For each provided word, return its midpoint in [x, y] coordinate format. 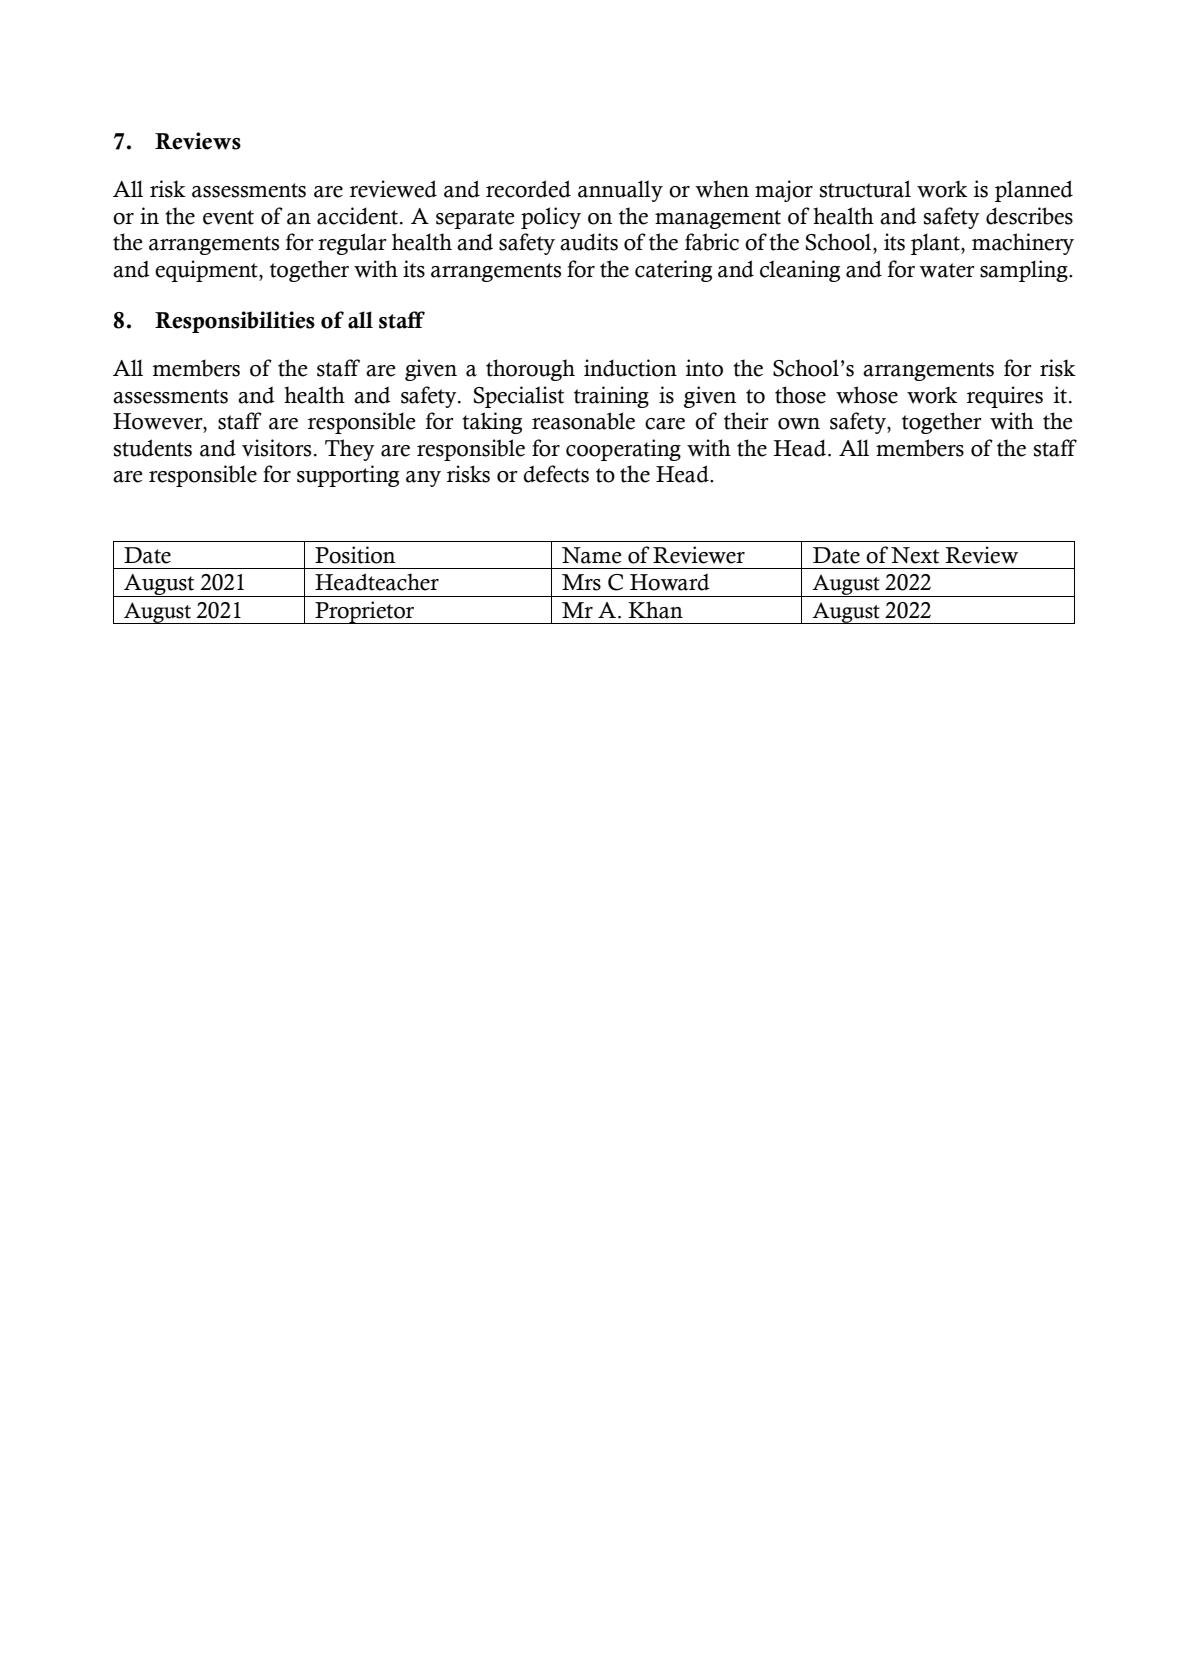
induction [630, 368]
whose [867, 395]
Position [355, 555]
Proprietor [365, 612]
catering [673, 271]
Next [915, 555]
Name [591, 555]
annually [620, 191]
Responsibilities [235, 322]
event [228, 217]
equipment [207, 271]
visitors [276, 448]
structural [865, 189]
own [799, 424]
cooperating [623, 450]
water [947, 270]
